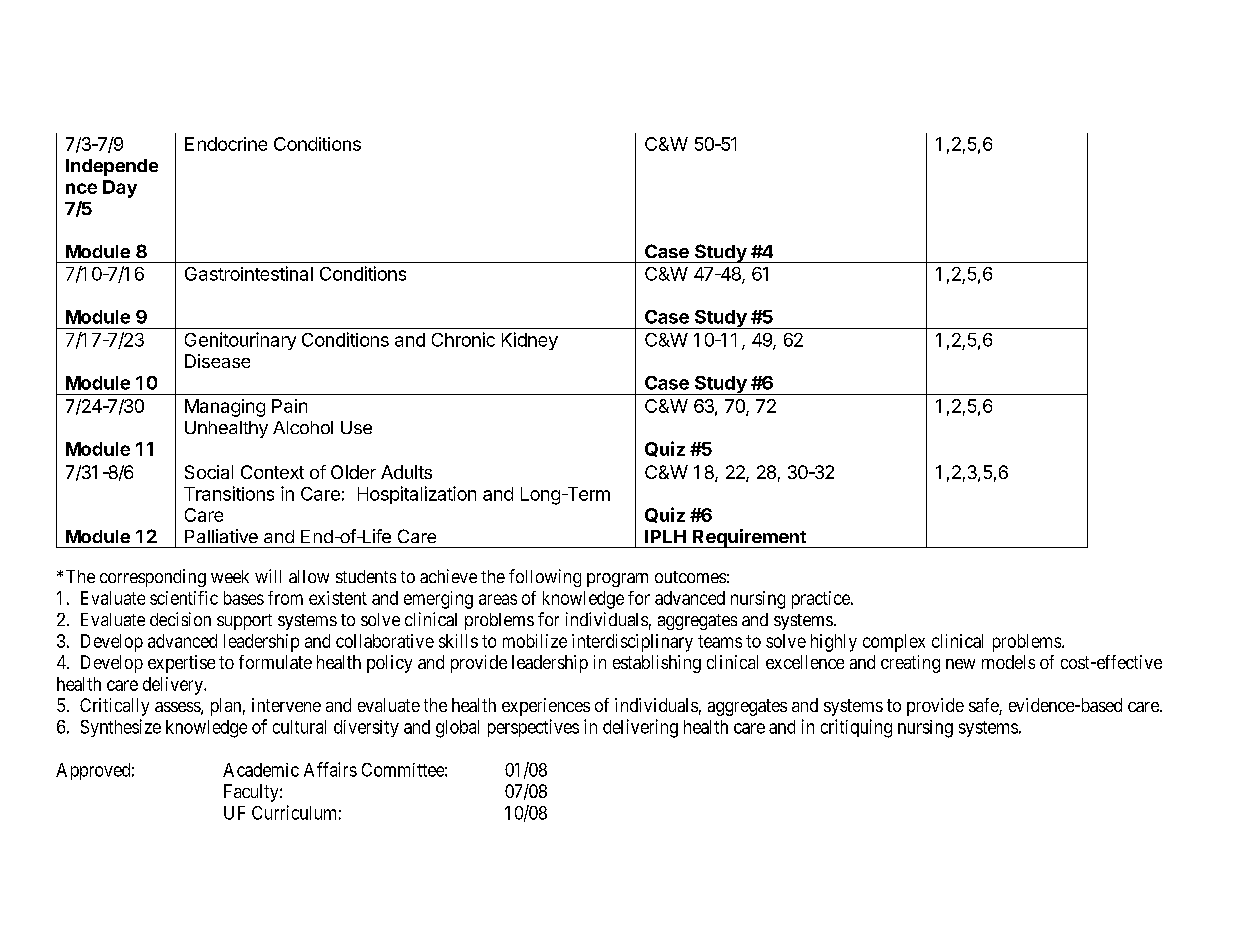 This screenshot has height=952, width=1233. Describe the element at coordinates (217, 361) in the screenshot. I see `Disease` at that location.
